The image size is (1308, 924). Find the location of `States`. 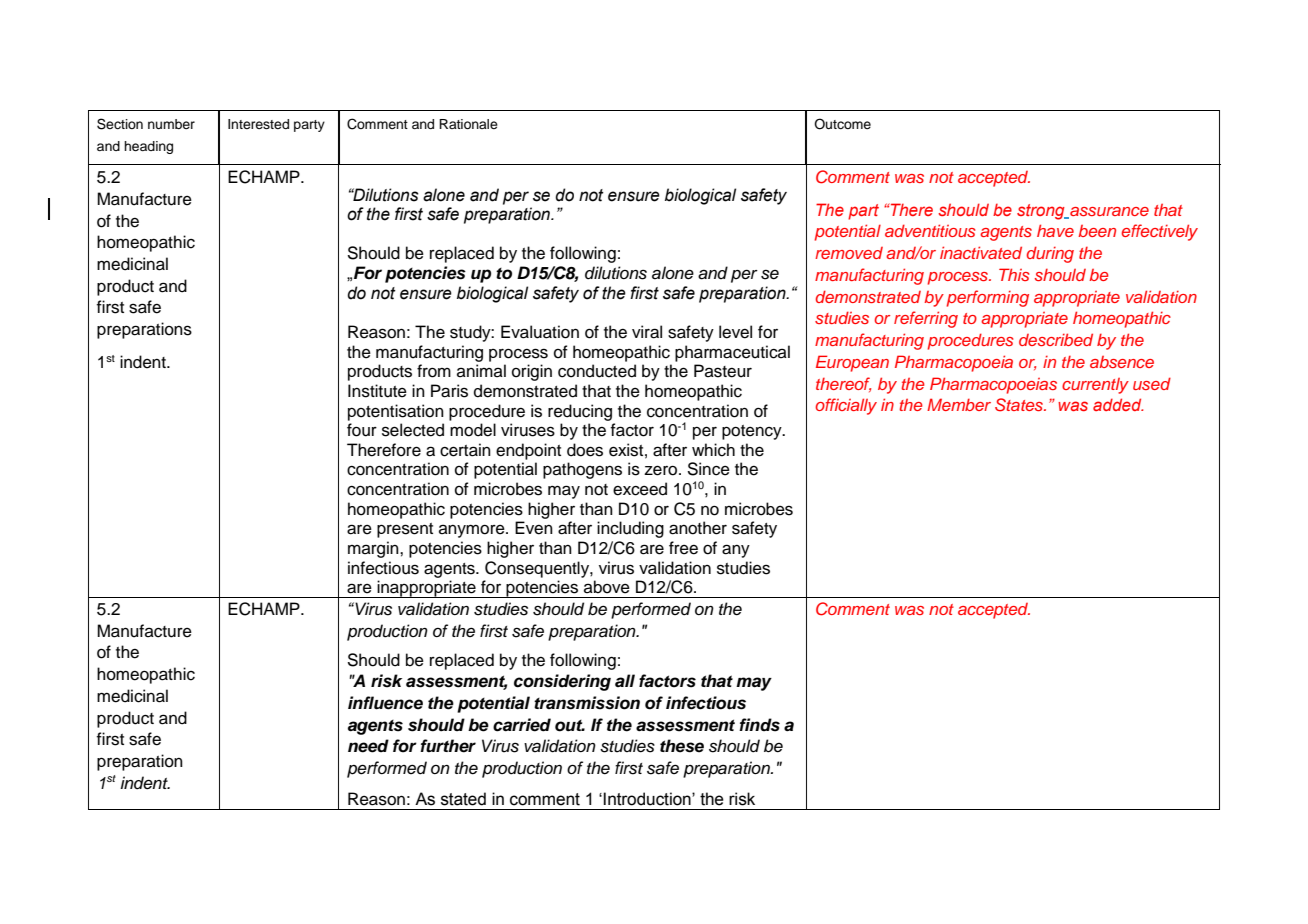

States is located at coordinates (1020, 405).
